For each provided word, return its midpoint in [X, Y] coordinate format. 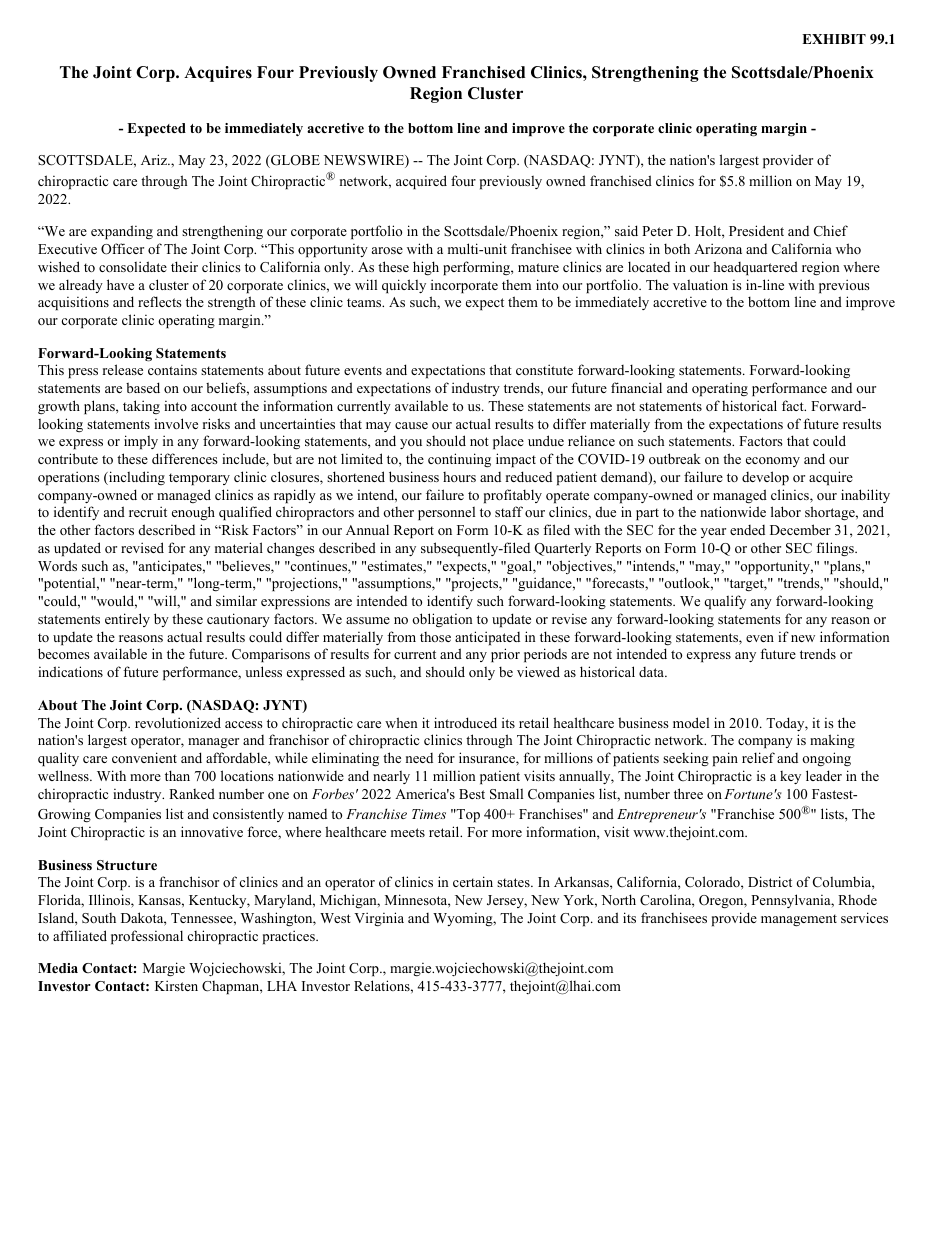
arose [387, 250]
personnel [446, 513]
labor [786, 511]
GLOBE [294, 161]
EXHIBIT [834, 39]
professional [147, 937]
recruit [148, 511]
